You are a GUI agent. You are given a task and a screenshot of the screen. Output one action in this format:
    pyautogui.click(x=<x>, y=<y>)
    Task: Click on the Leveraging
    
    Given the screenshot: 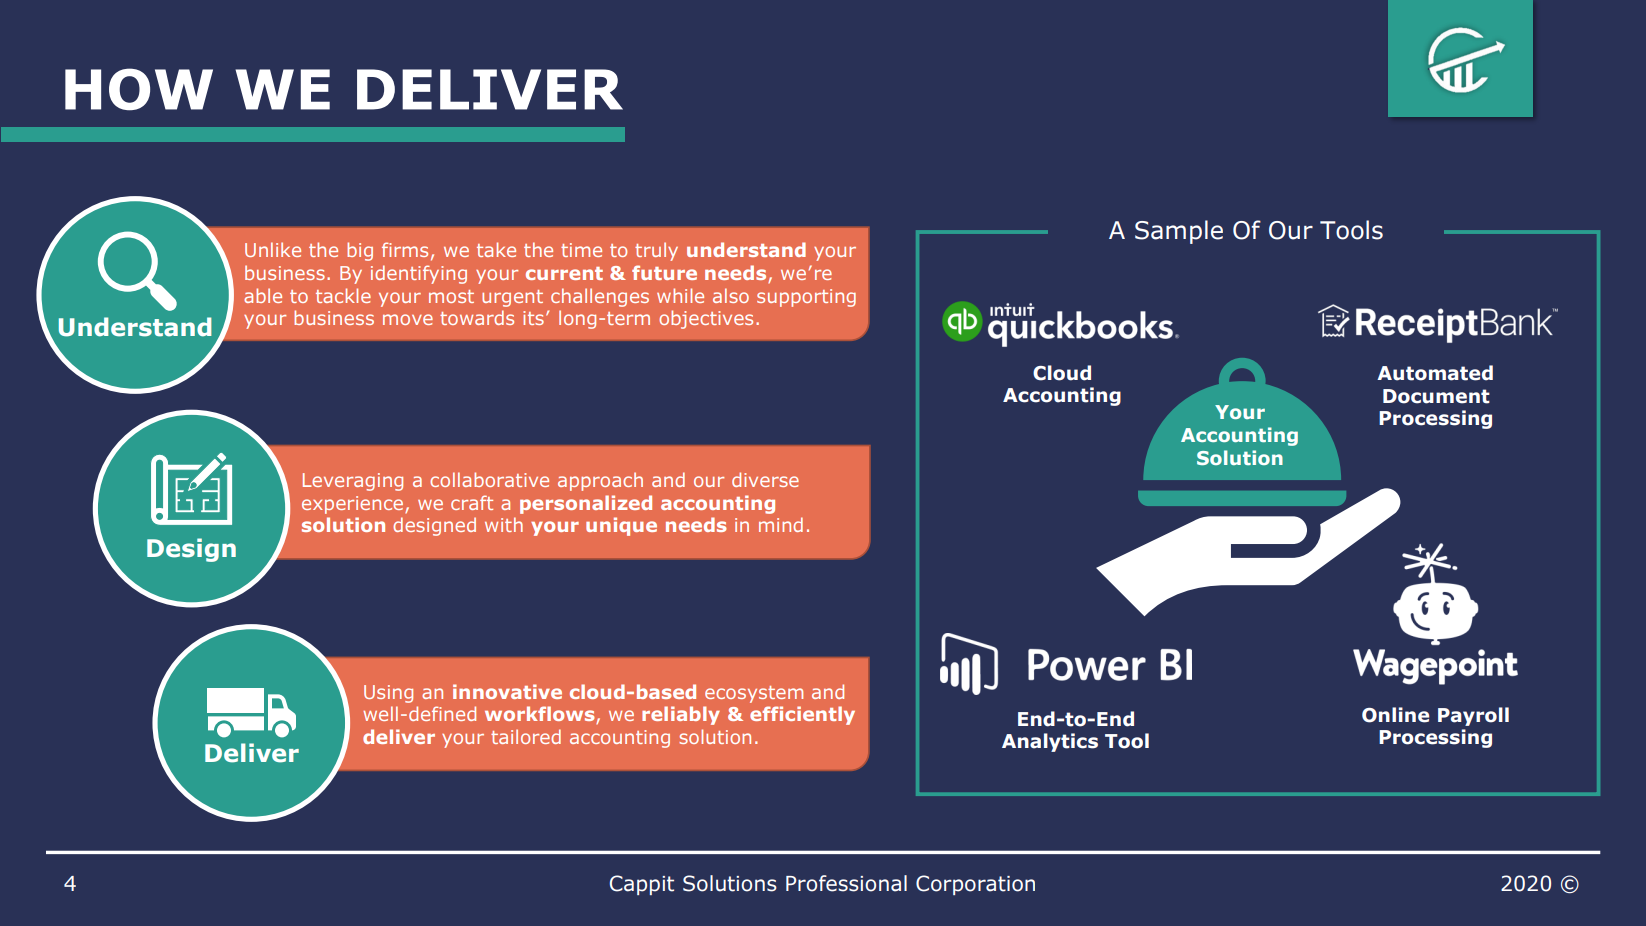 What is the action you would take?
    pyautogui.click(x=353, y=482)
